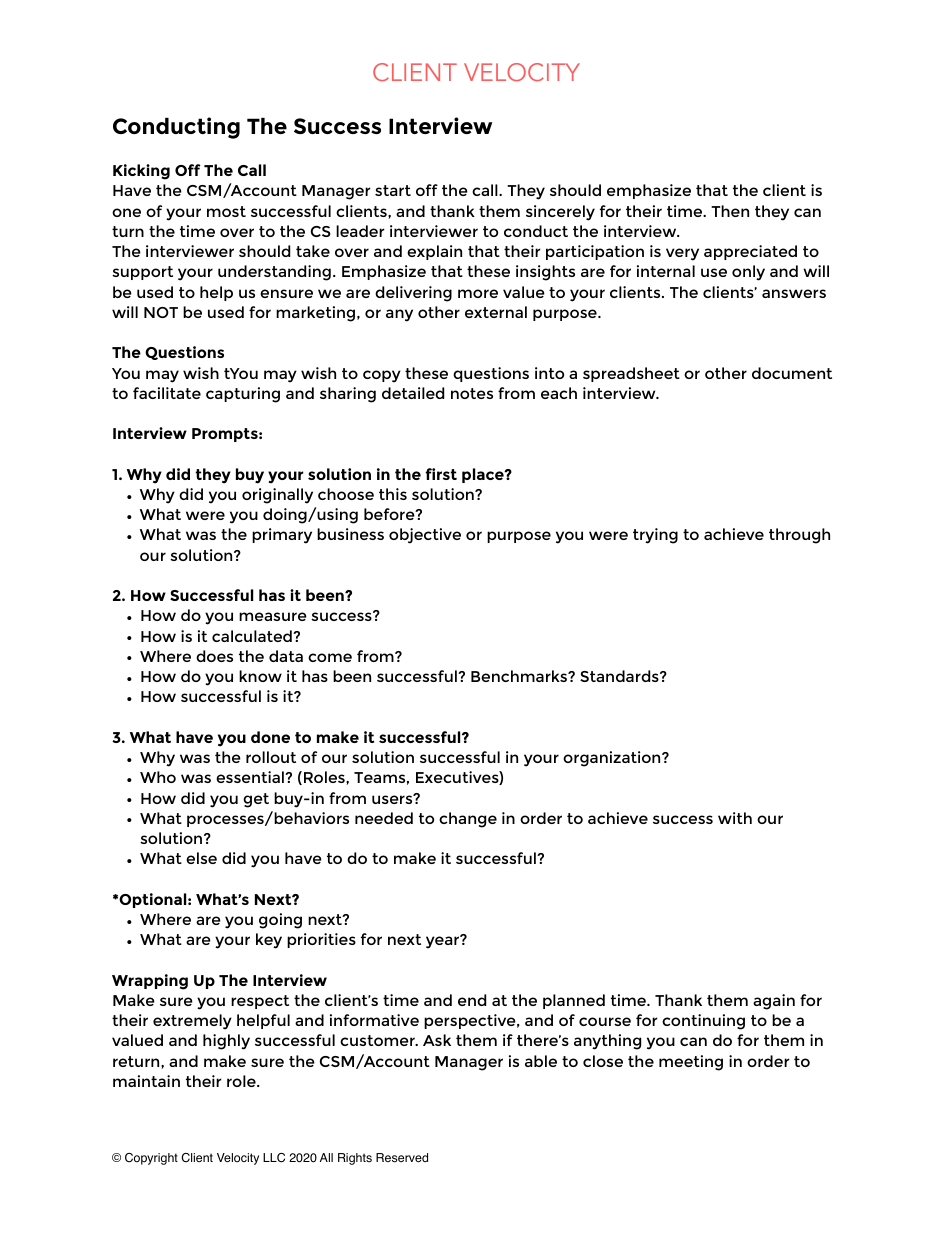 The width and height of the screenshot is (952, 1233). Describe the element at coordinates (468, 820) in the screenshot. I see `change` at that location.
